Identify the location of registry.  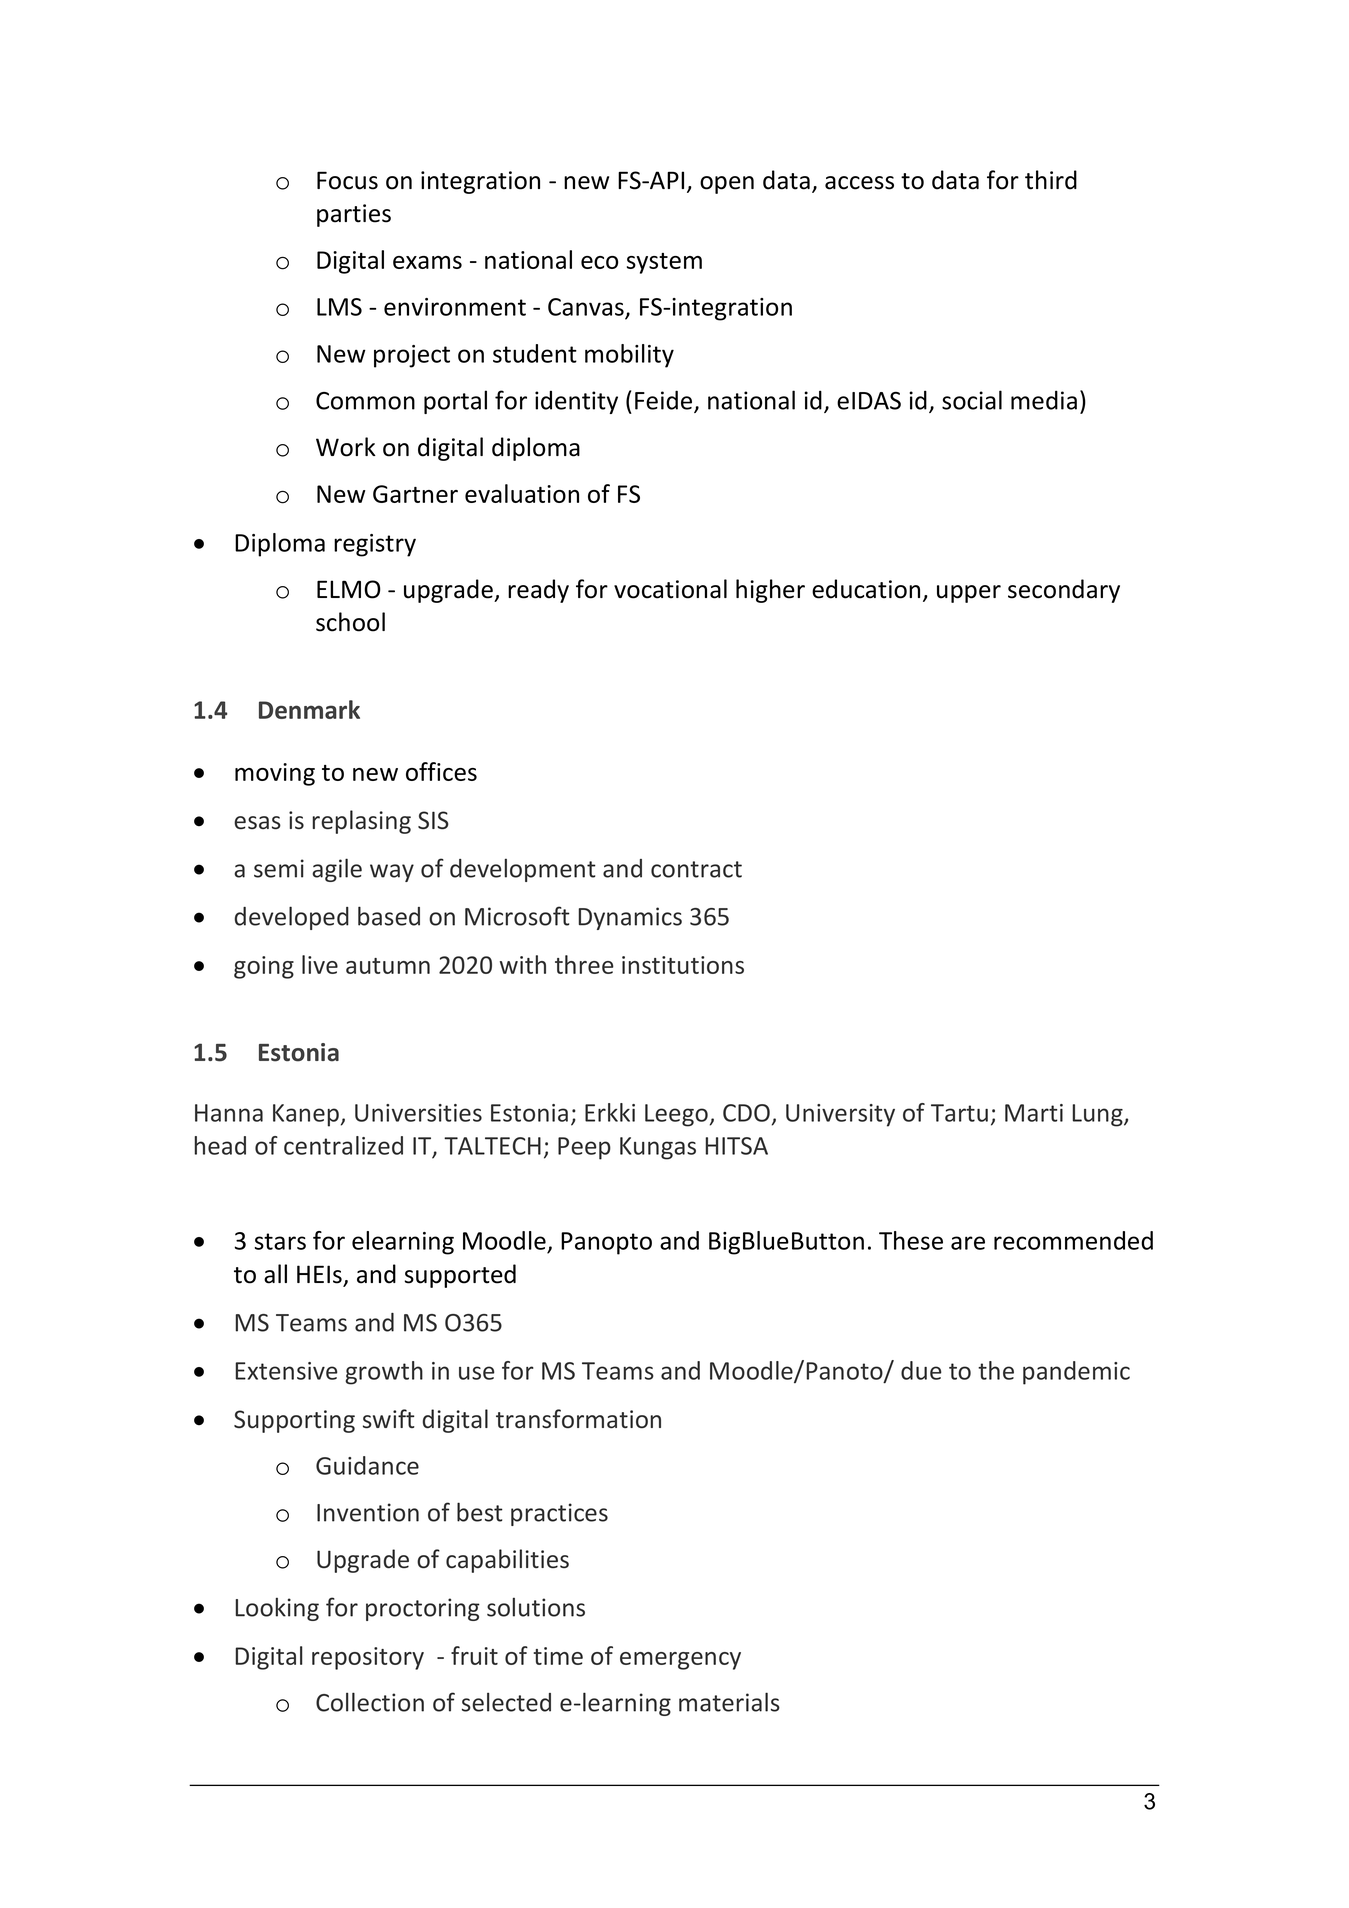
(375, 545).
